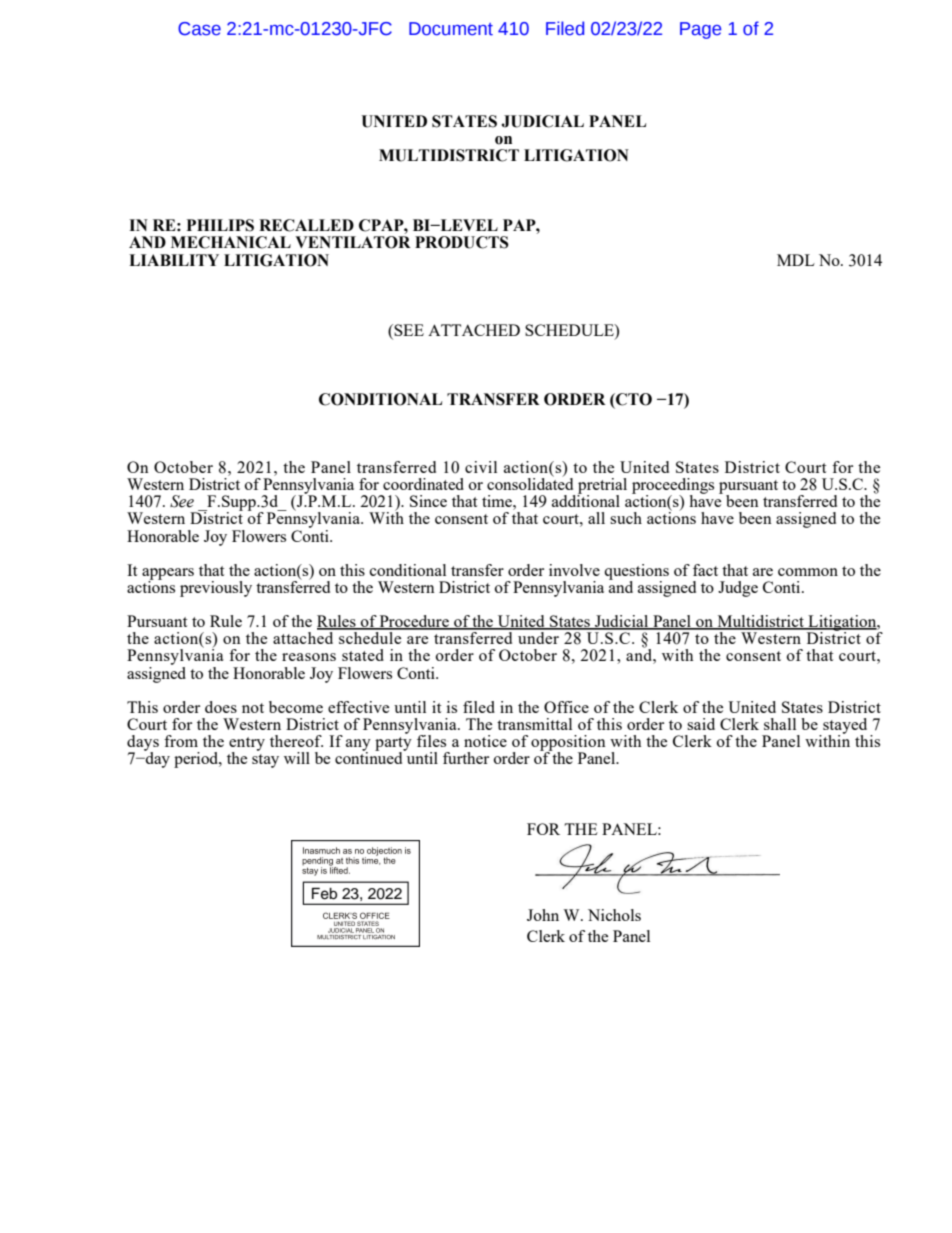 The image size is (952, 1233). What do you see at coordinates (199, 29) in the screenshot?
I see `Case` at bounding box center [199, 29].
